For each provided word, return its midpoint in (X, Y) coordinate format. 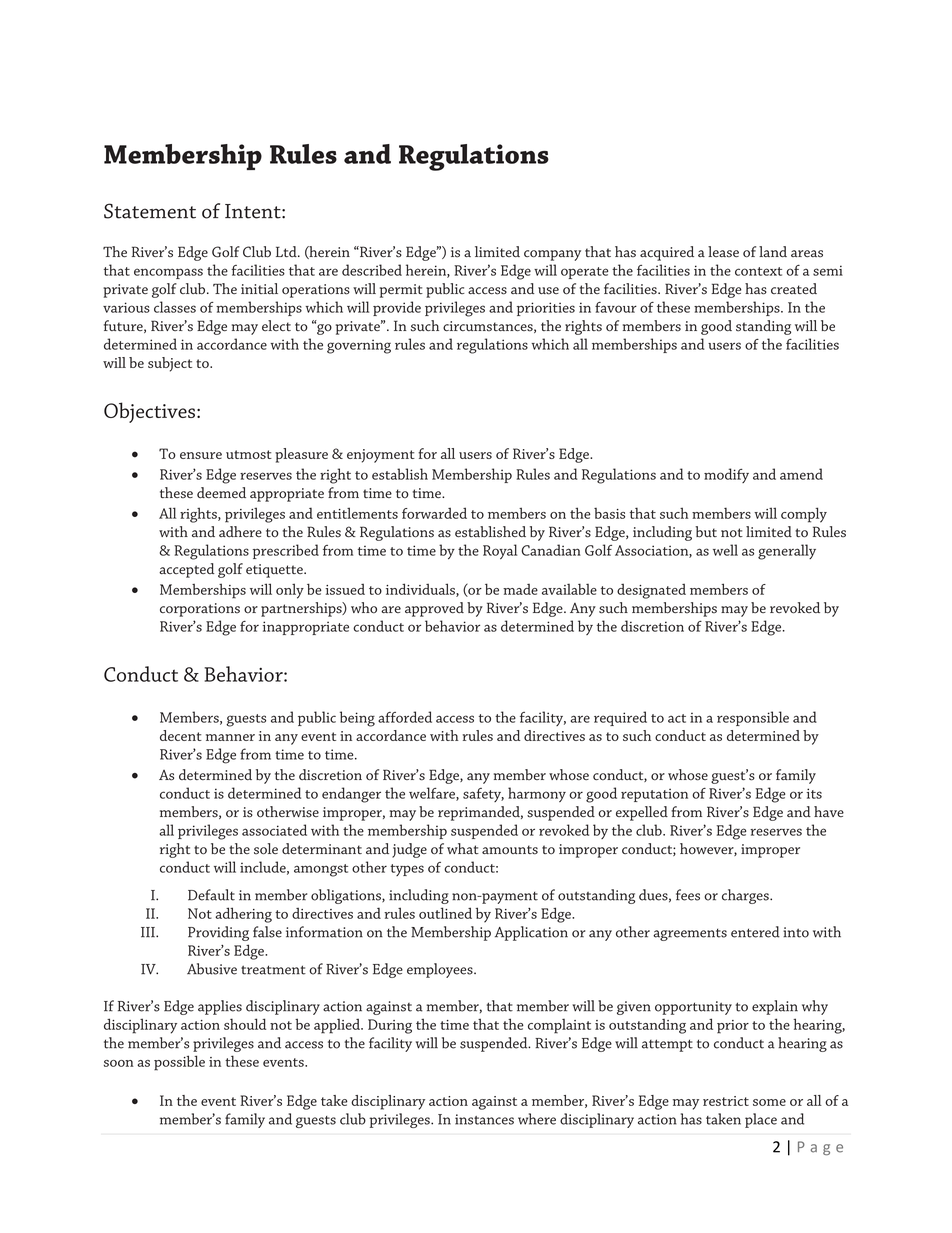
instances (484, 1119)
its (814, 793)
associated (274, 830)
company (552, 255)
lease (723, 252)
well (725, 550)
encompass (168, 273)
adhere (240, 531)
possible (179, 1063)
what (463, 848)
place (761, 1120)
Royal (500, 551)
